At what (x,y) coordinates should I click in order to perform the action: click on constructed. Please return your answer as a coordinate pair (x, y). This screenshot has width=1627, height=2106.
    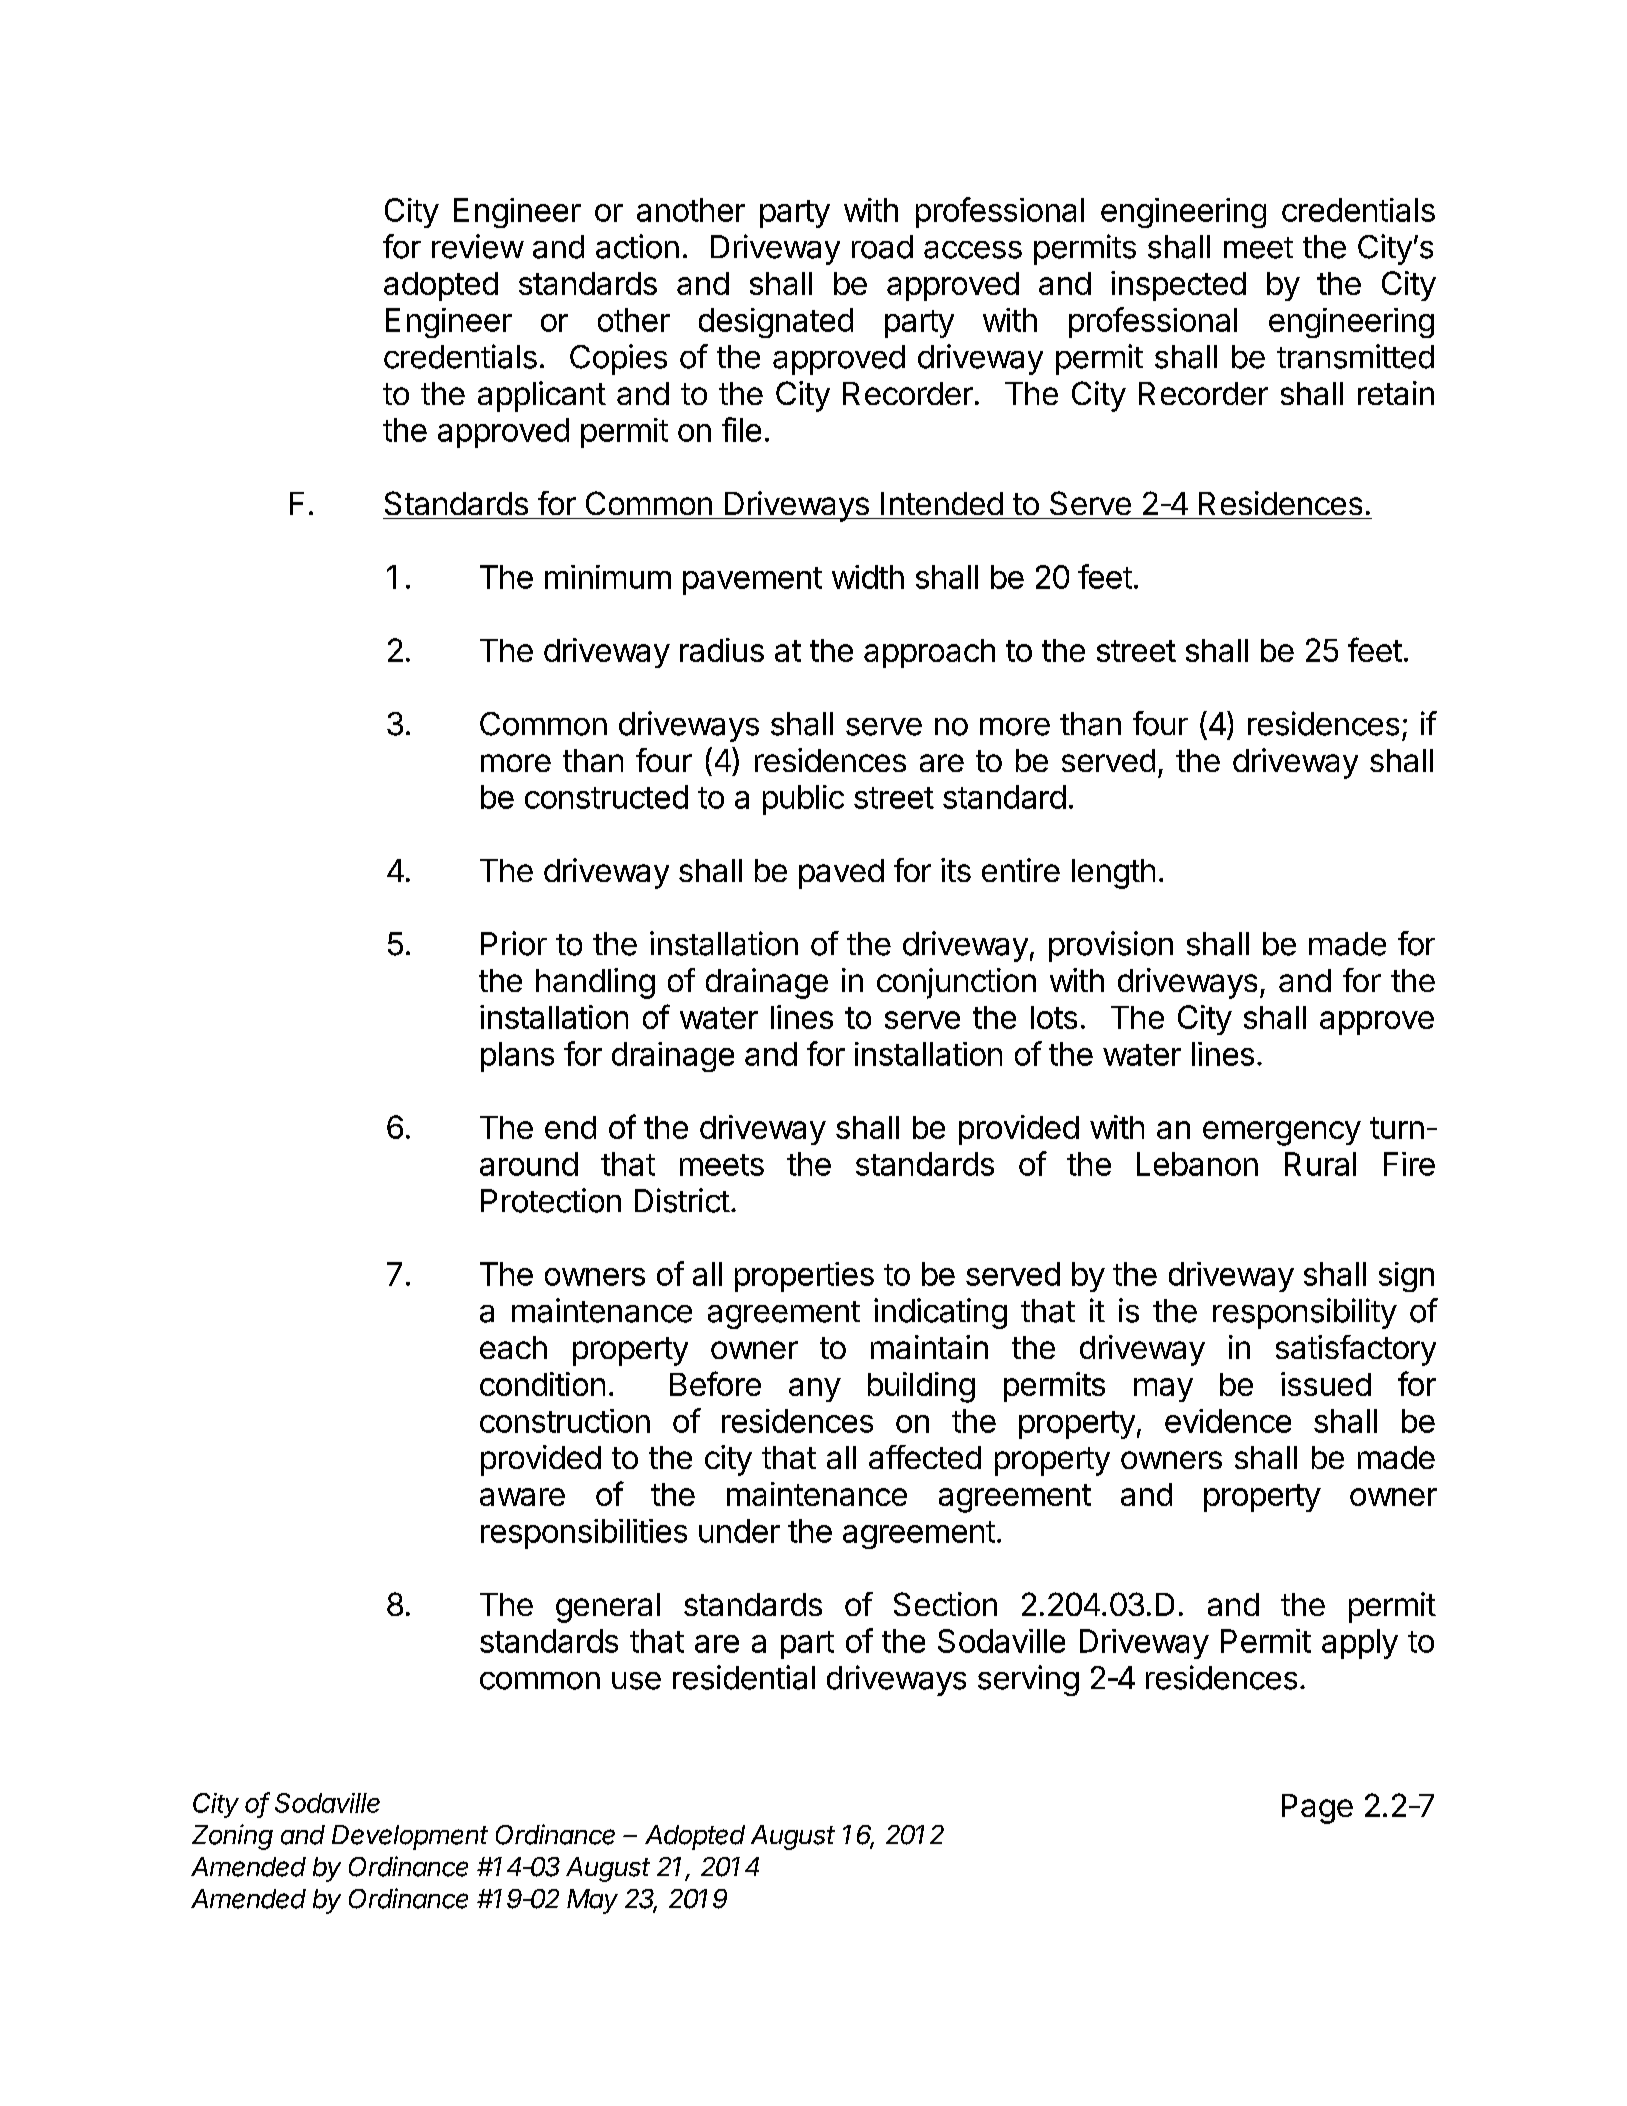
    Looking at the image, I should click on (606, 797).
